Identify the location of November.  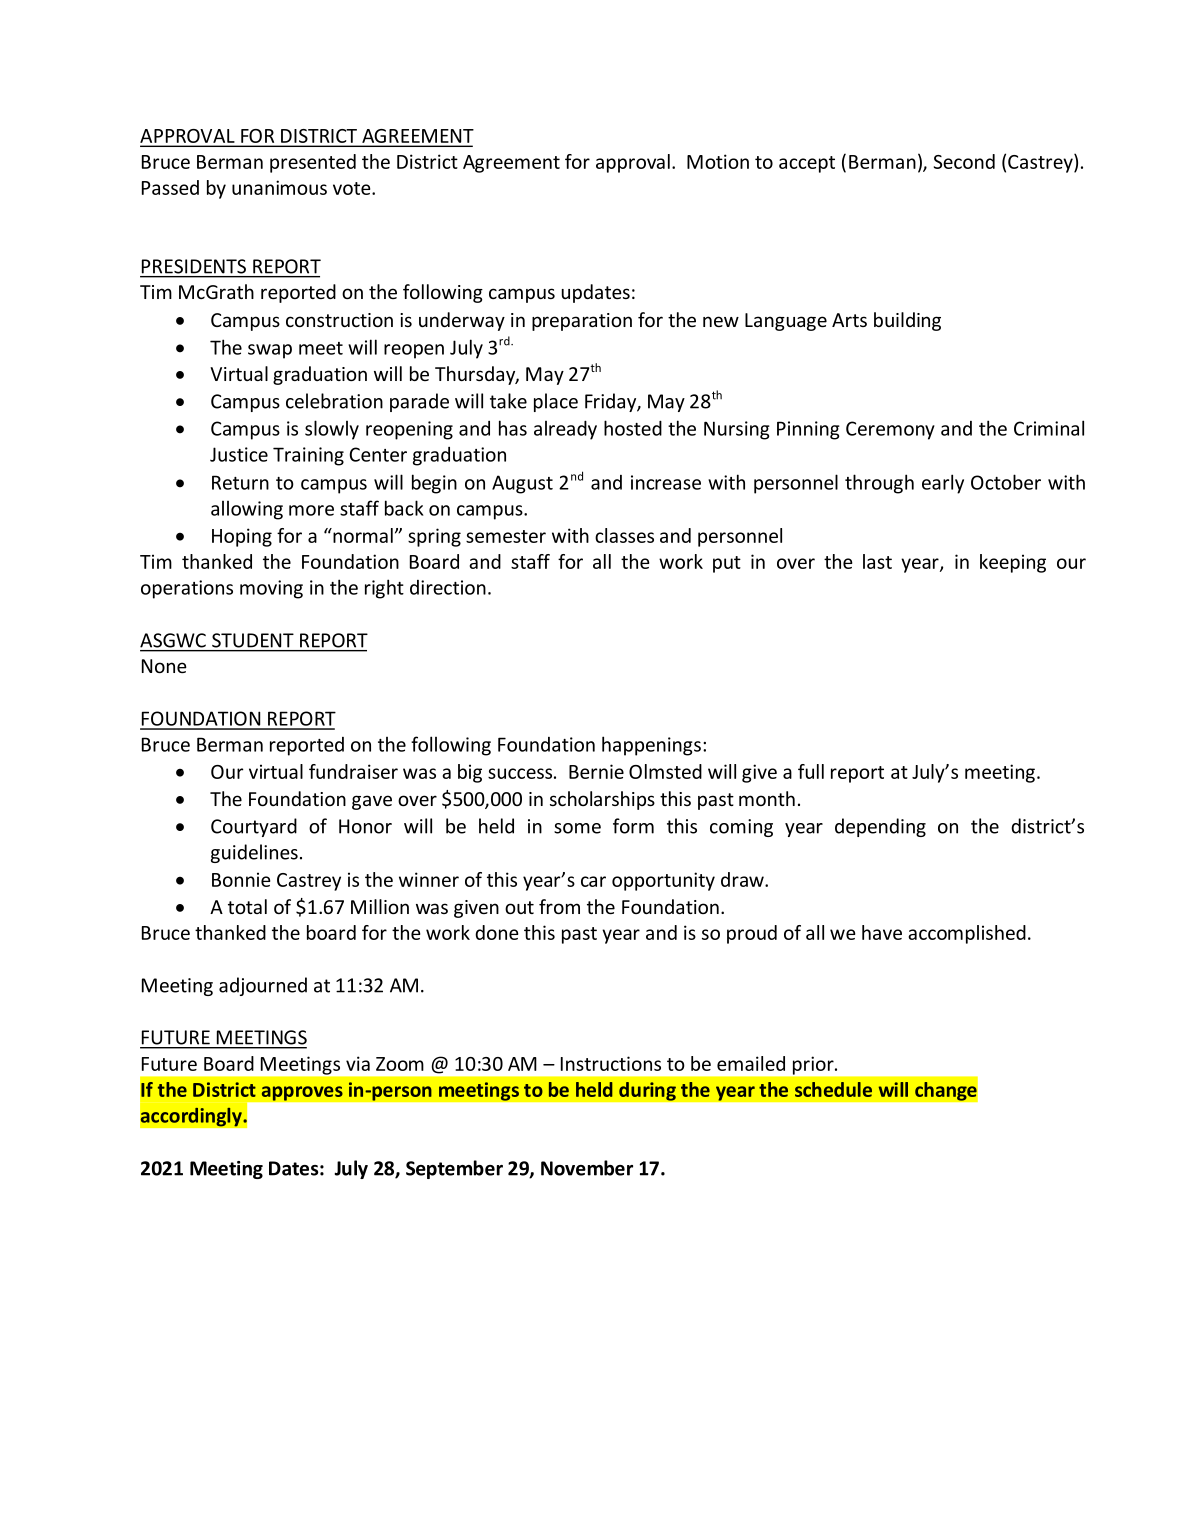
(587, 1168).
